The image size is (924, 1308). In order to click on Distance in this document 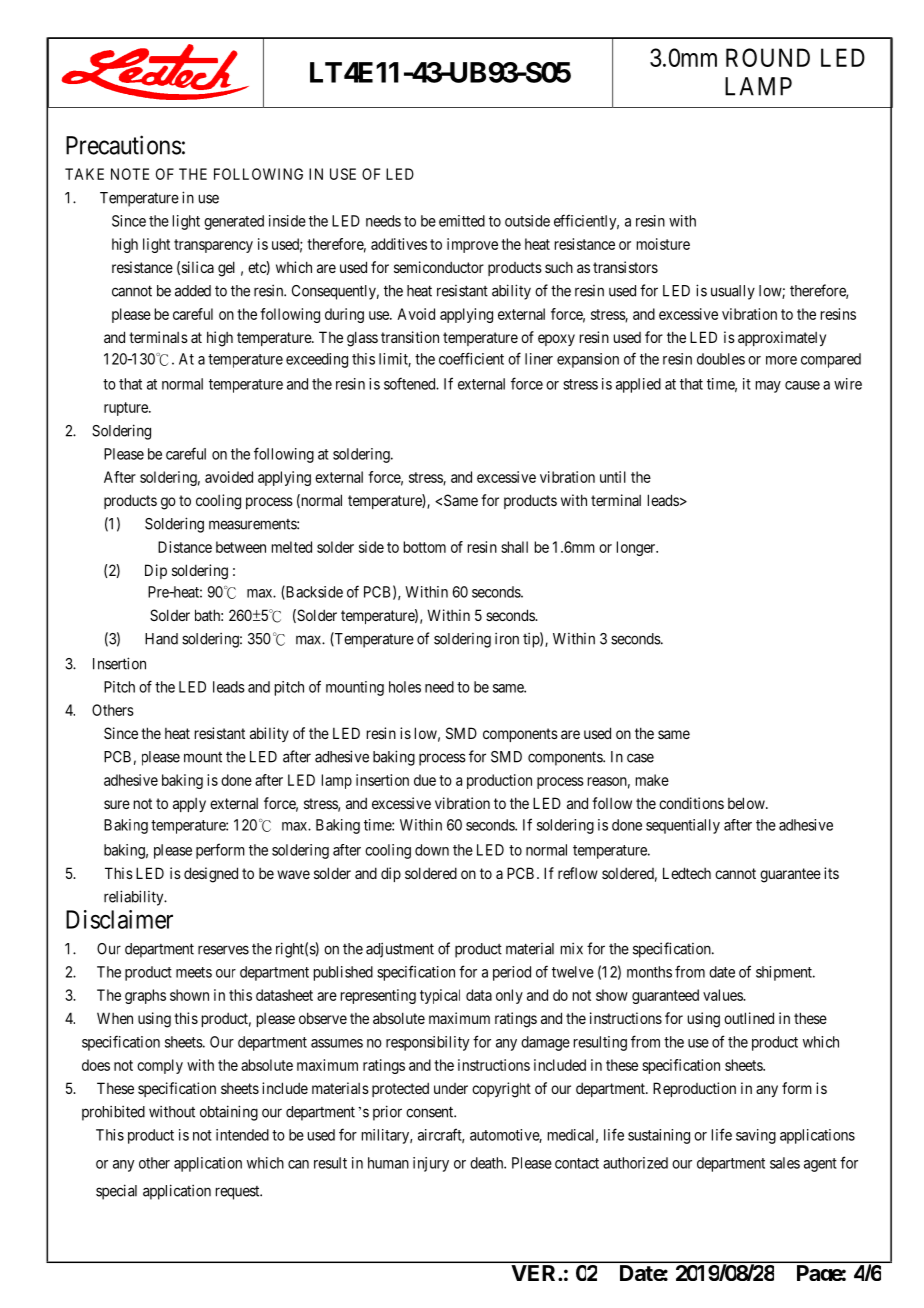, I will do `click(185, 547)`.
